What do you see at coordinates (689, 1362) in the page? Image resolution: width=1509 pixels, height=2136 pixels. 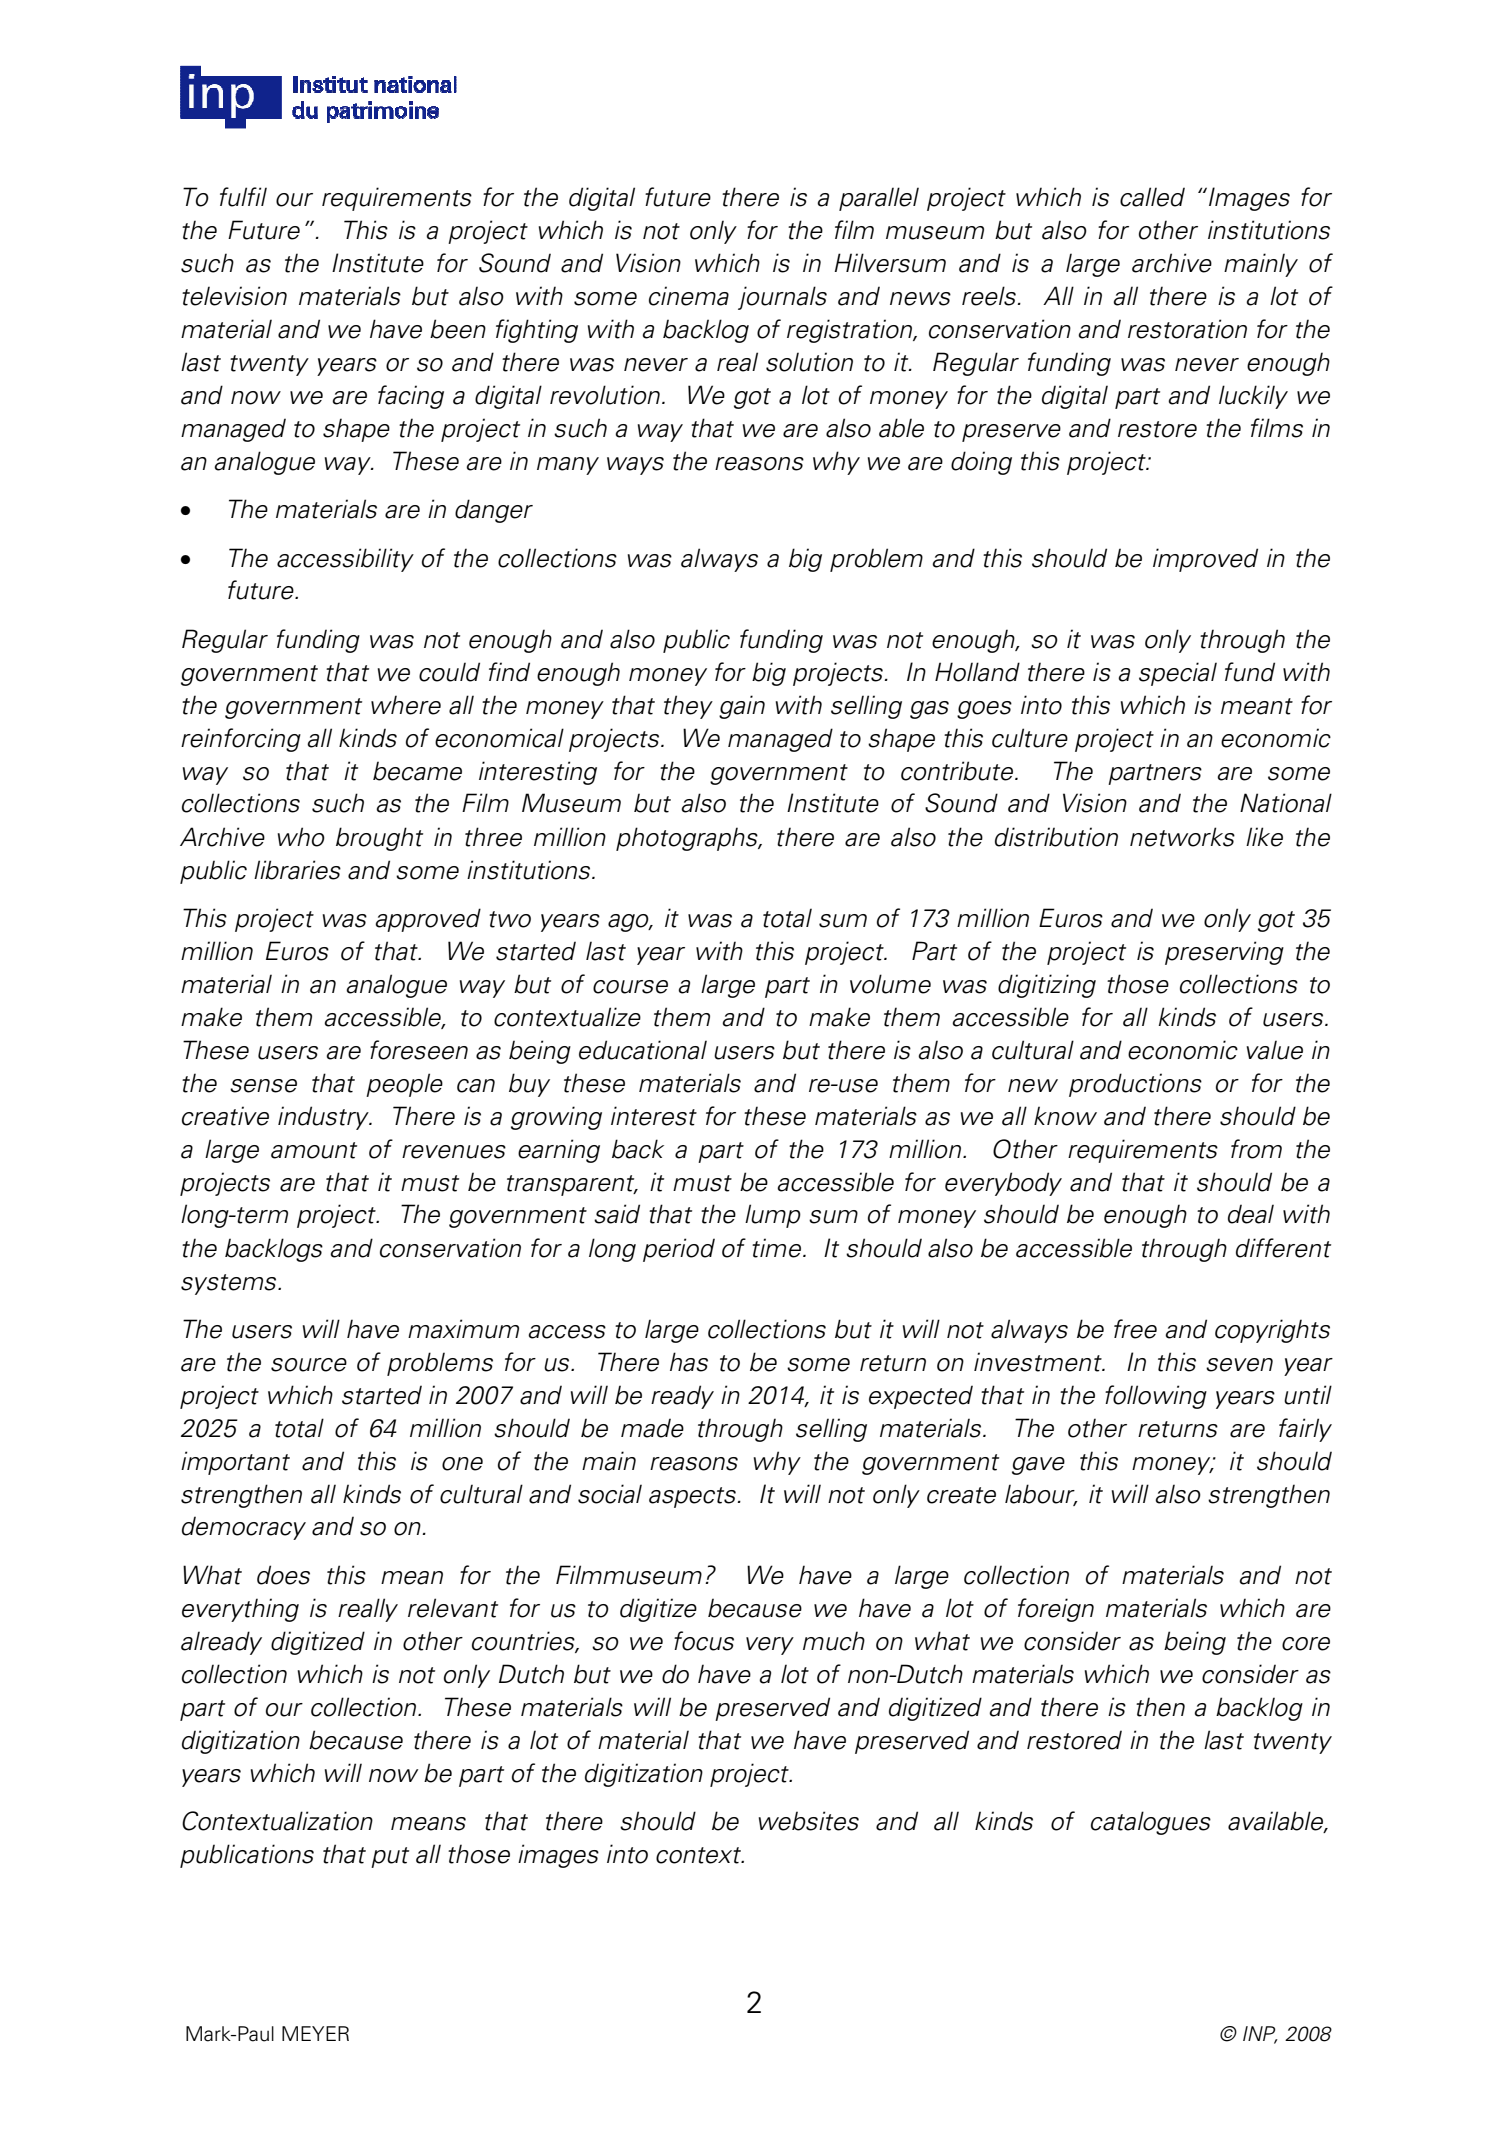 I see `has` at bounding box center [689, 1362].
